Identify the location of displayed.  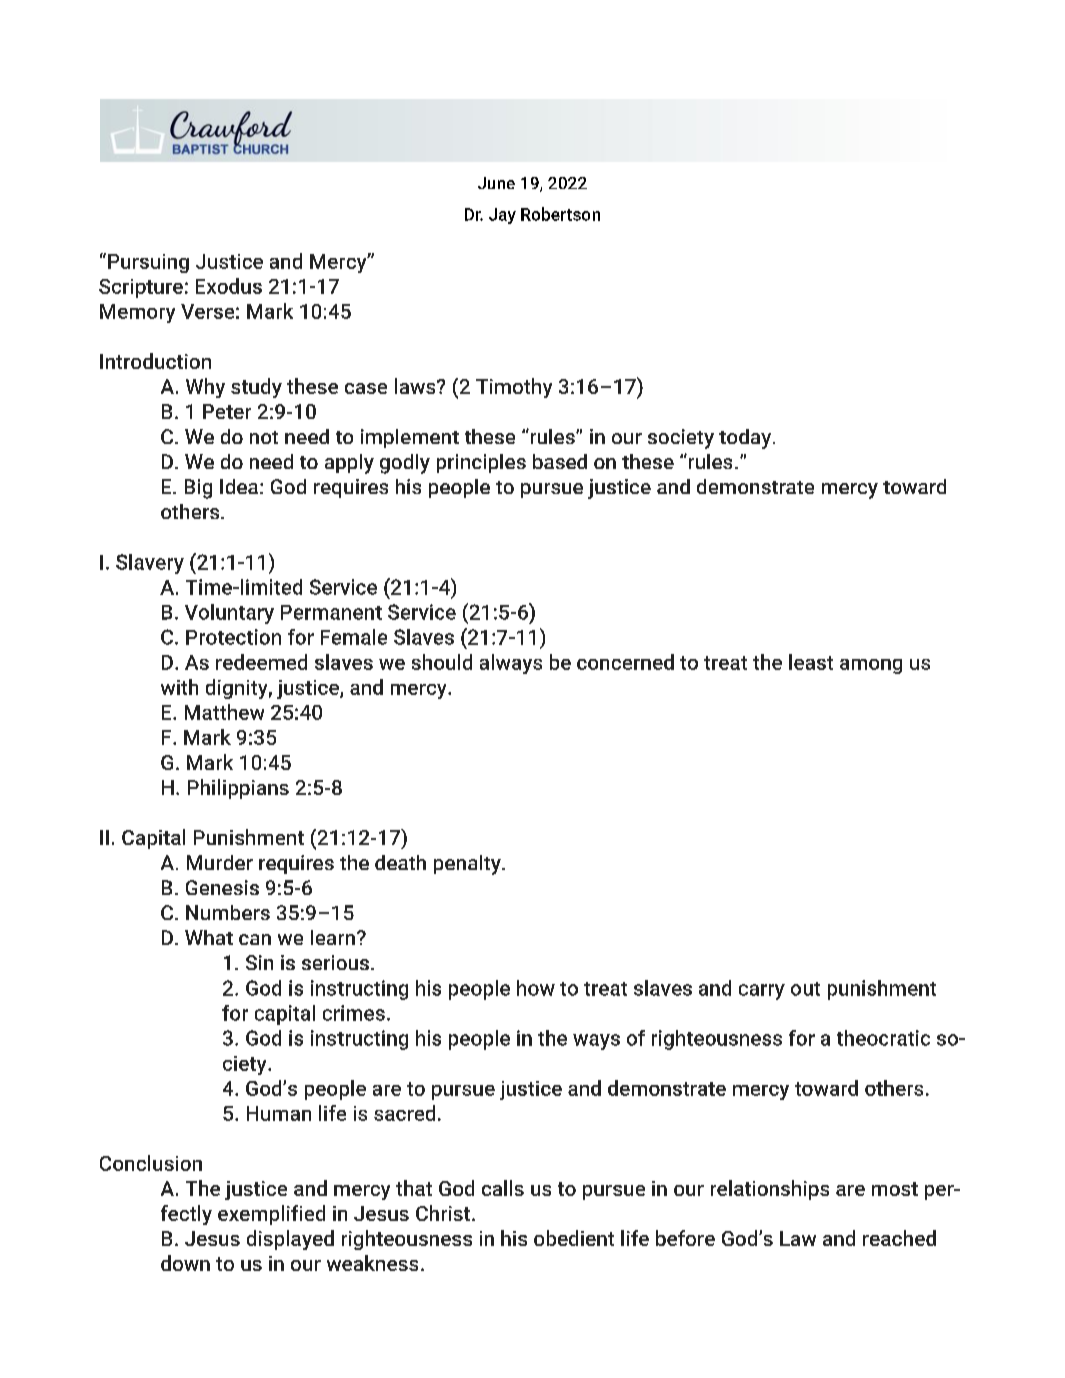
(290, 1240).
